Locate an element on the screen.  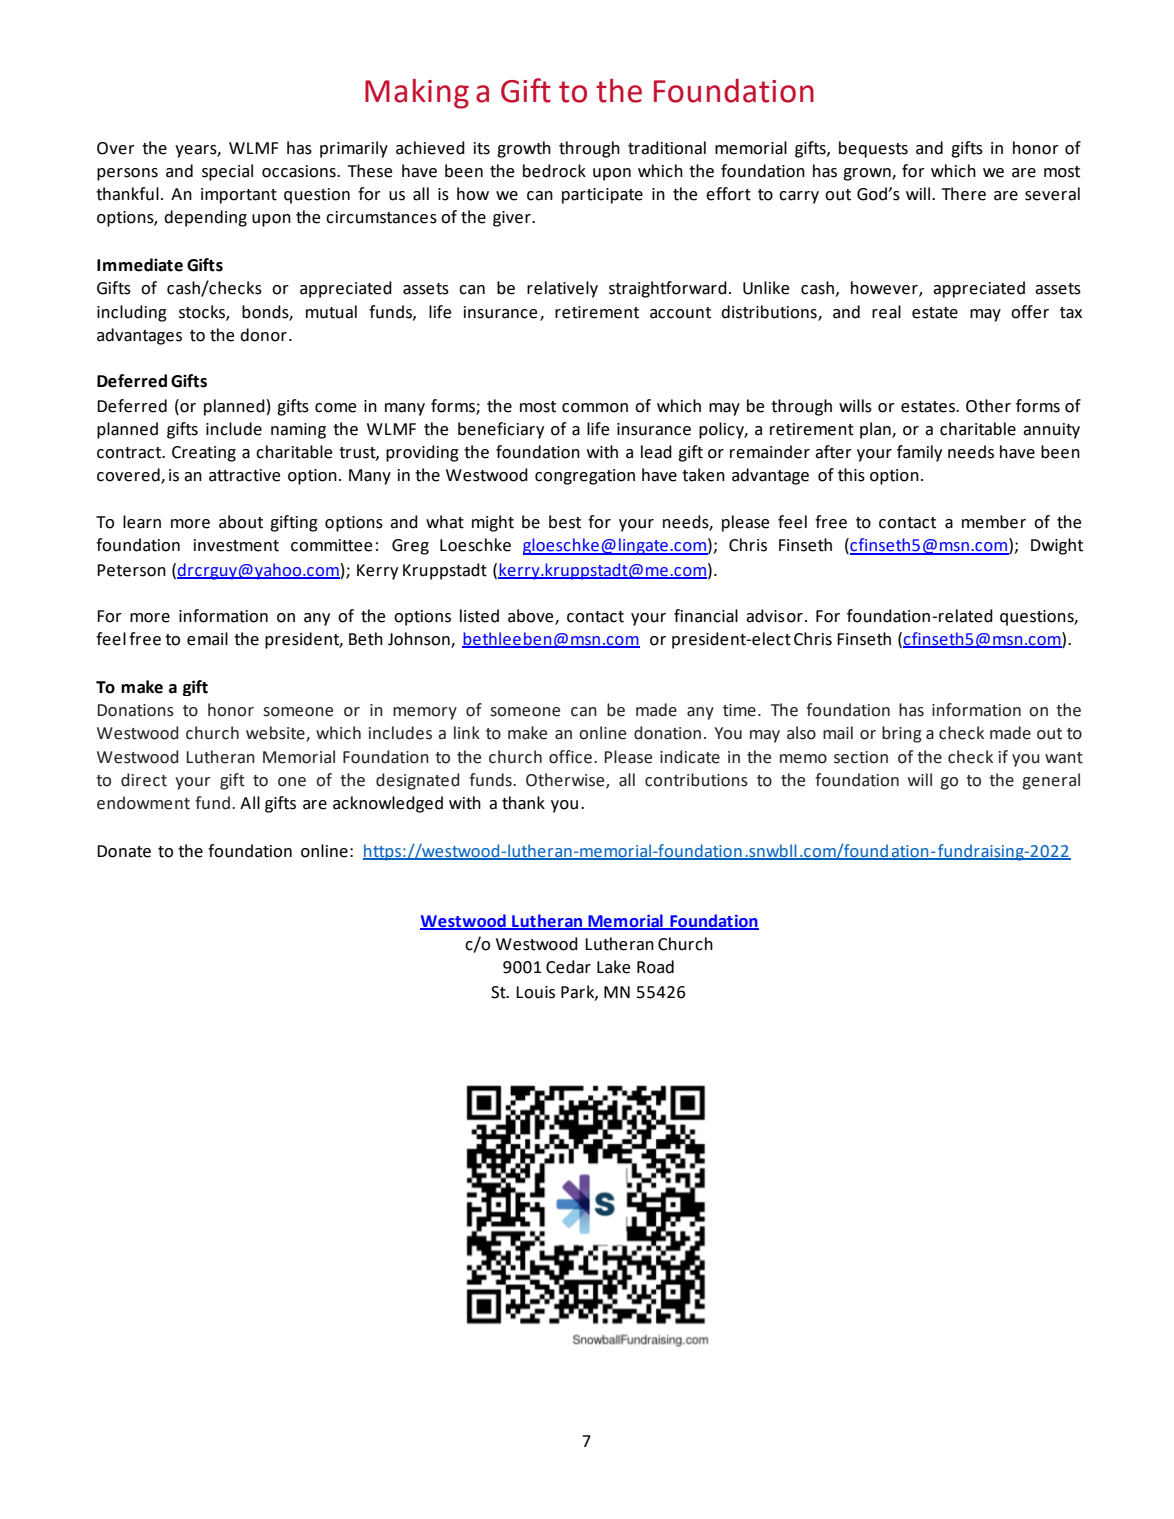
Lake is located at coordinates (613, 967).
